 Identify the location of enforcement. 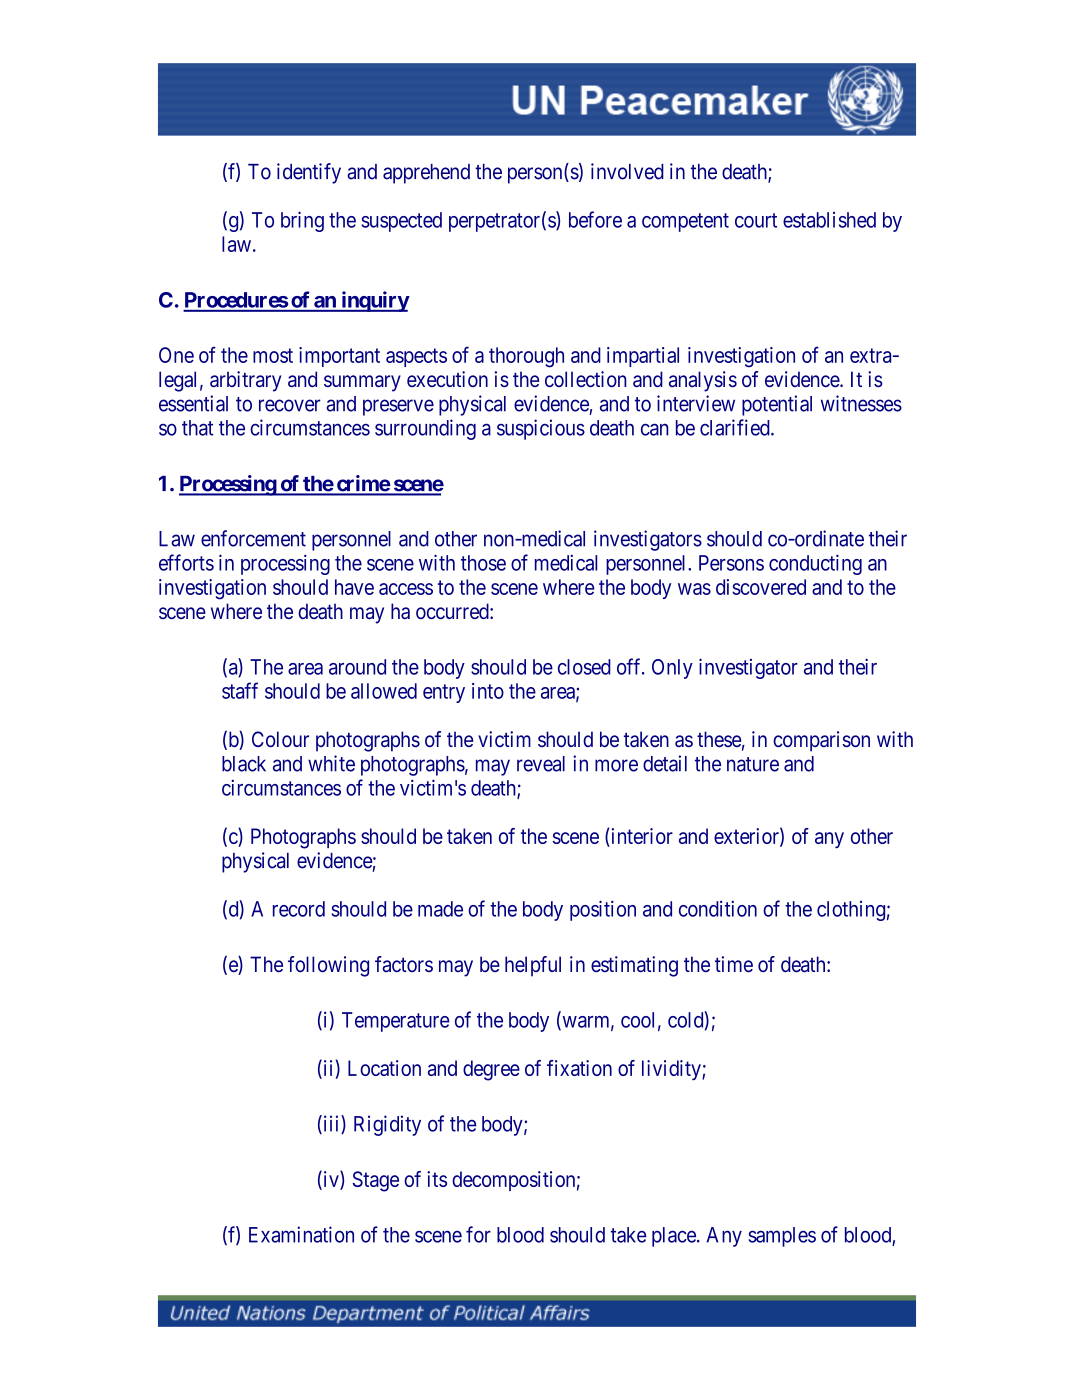
(253, 538).
